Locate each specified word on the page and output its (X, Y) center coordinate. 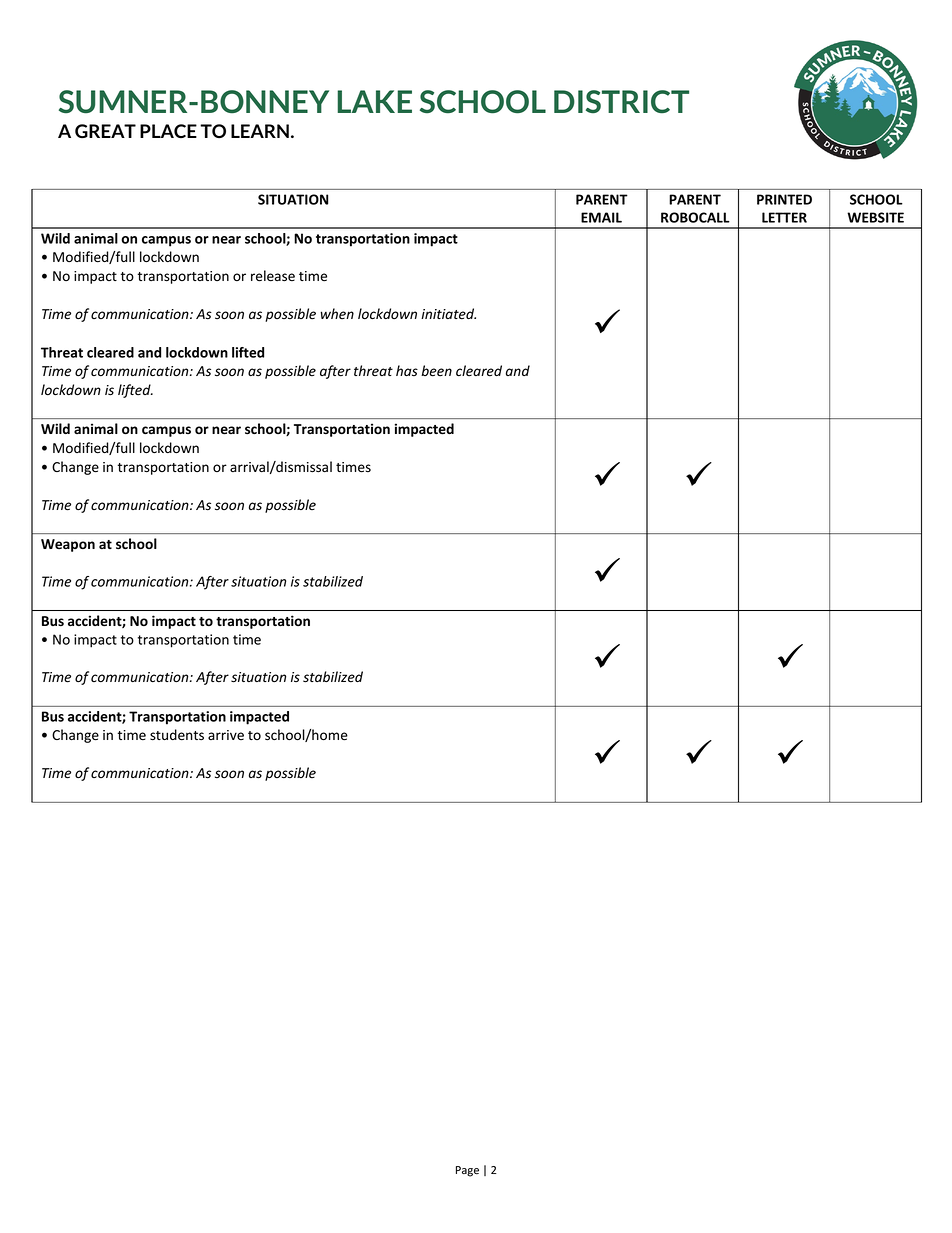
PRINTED (784, 199)
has (407, 370)
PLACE (168, 131)
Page (467, 1171)
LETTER (784, 217)
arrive (226, 735)
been (436, 371)
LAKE (374, 101)
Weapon (68, 545)
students (177, 735)
